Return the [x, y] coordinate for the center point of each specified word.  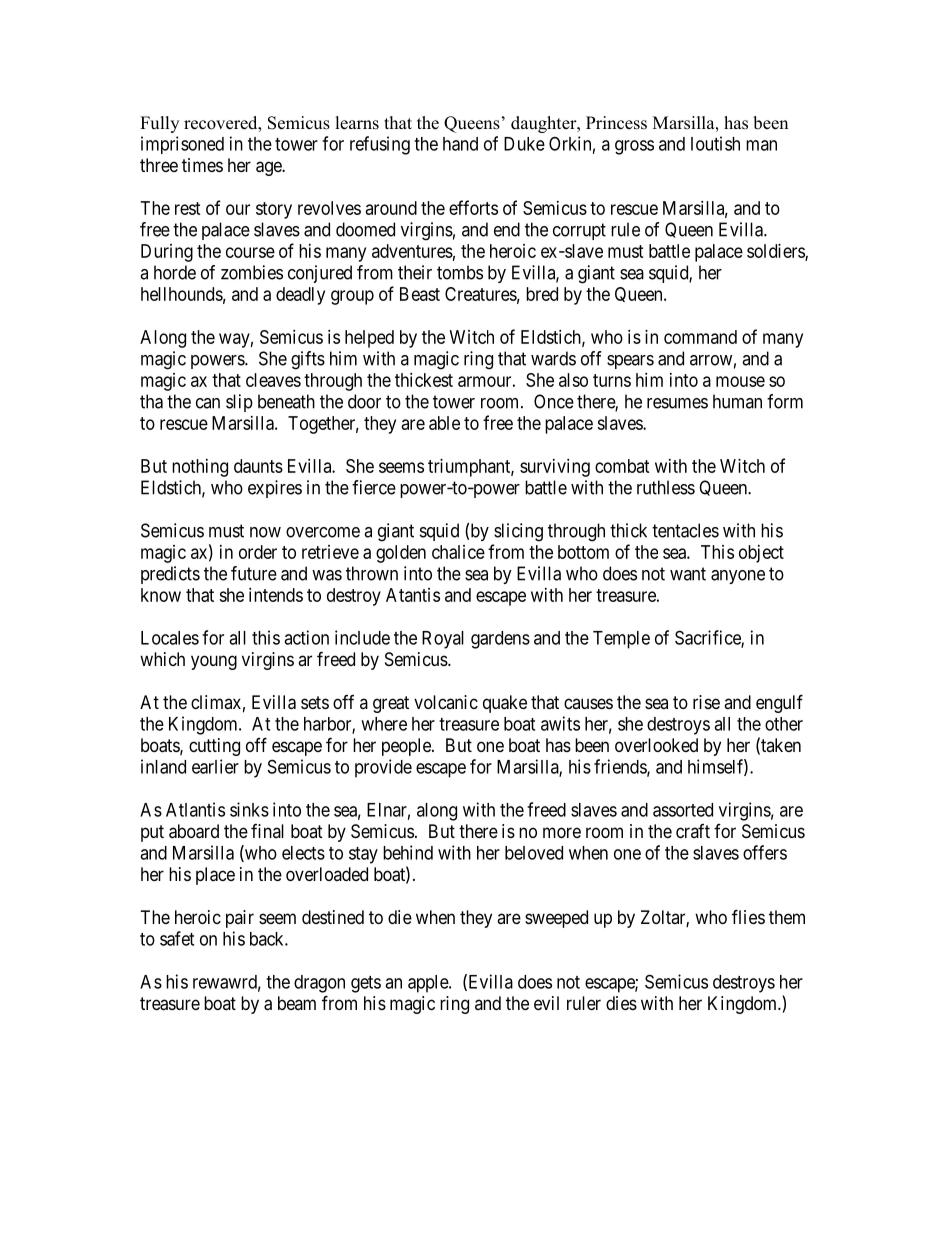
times [202, 165]
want [688, 574]
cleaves [273, 380]
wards [553, 358]
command [700, 337]
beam [297, 1003]
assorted [683, 810]
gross [634, 147]
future [254, 573]
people [407, 747]
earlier [215, 766]
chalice [458, 552]
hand [460, 144]
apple [429, 984]
